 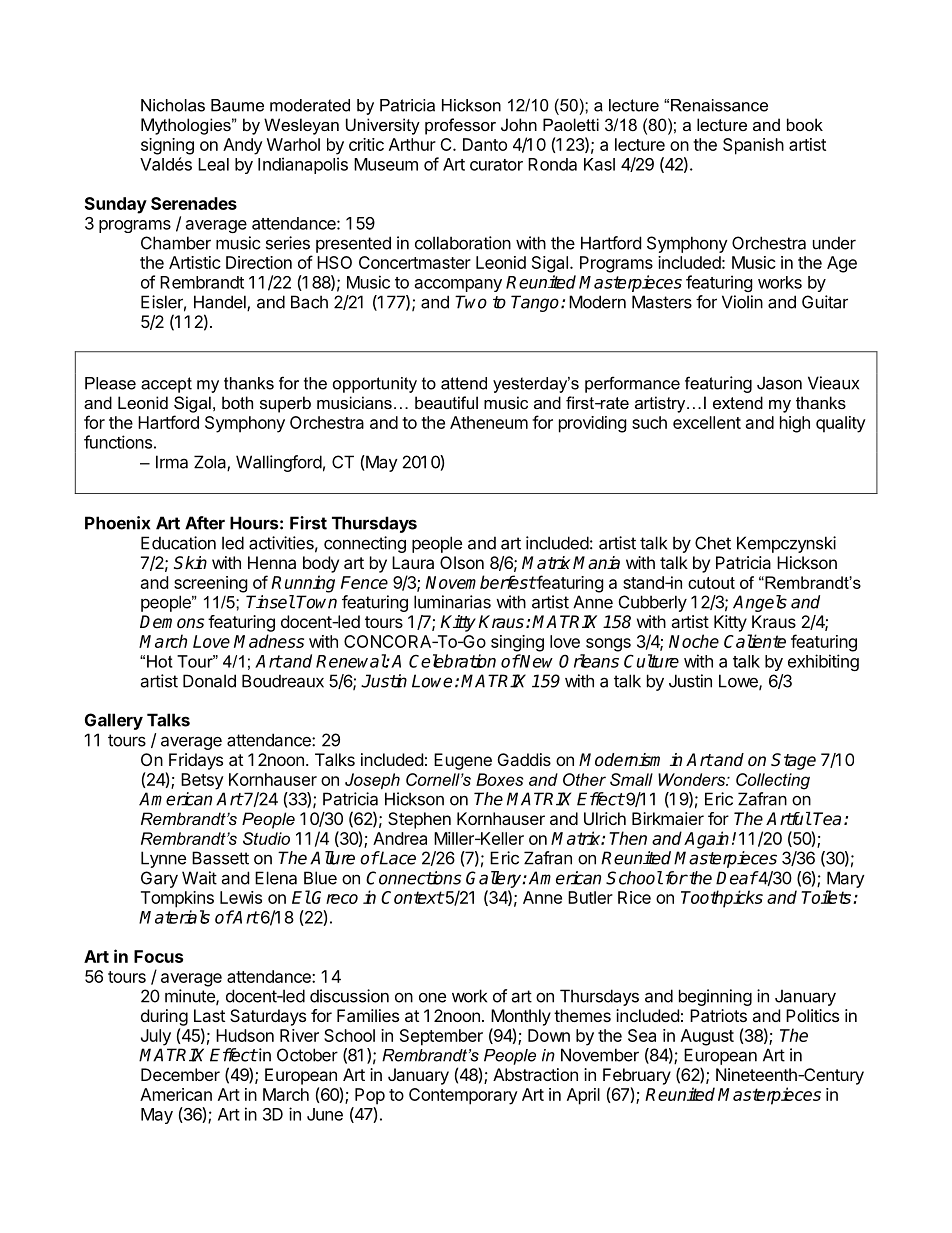 I want to click on Angels, so click(x=760, y=603).
